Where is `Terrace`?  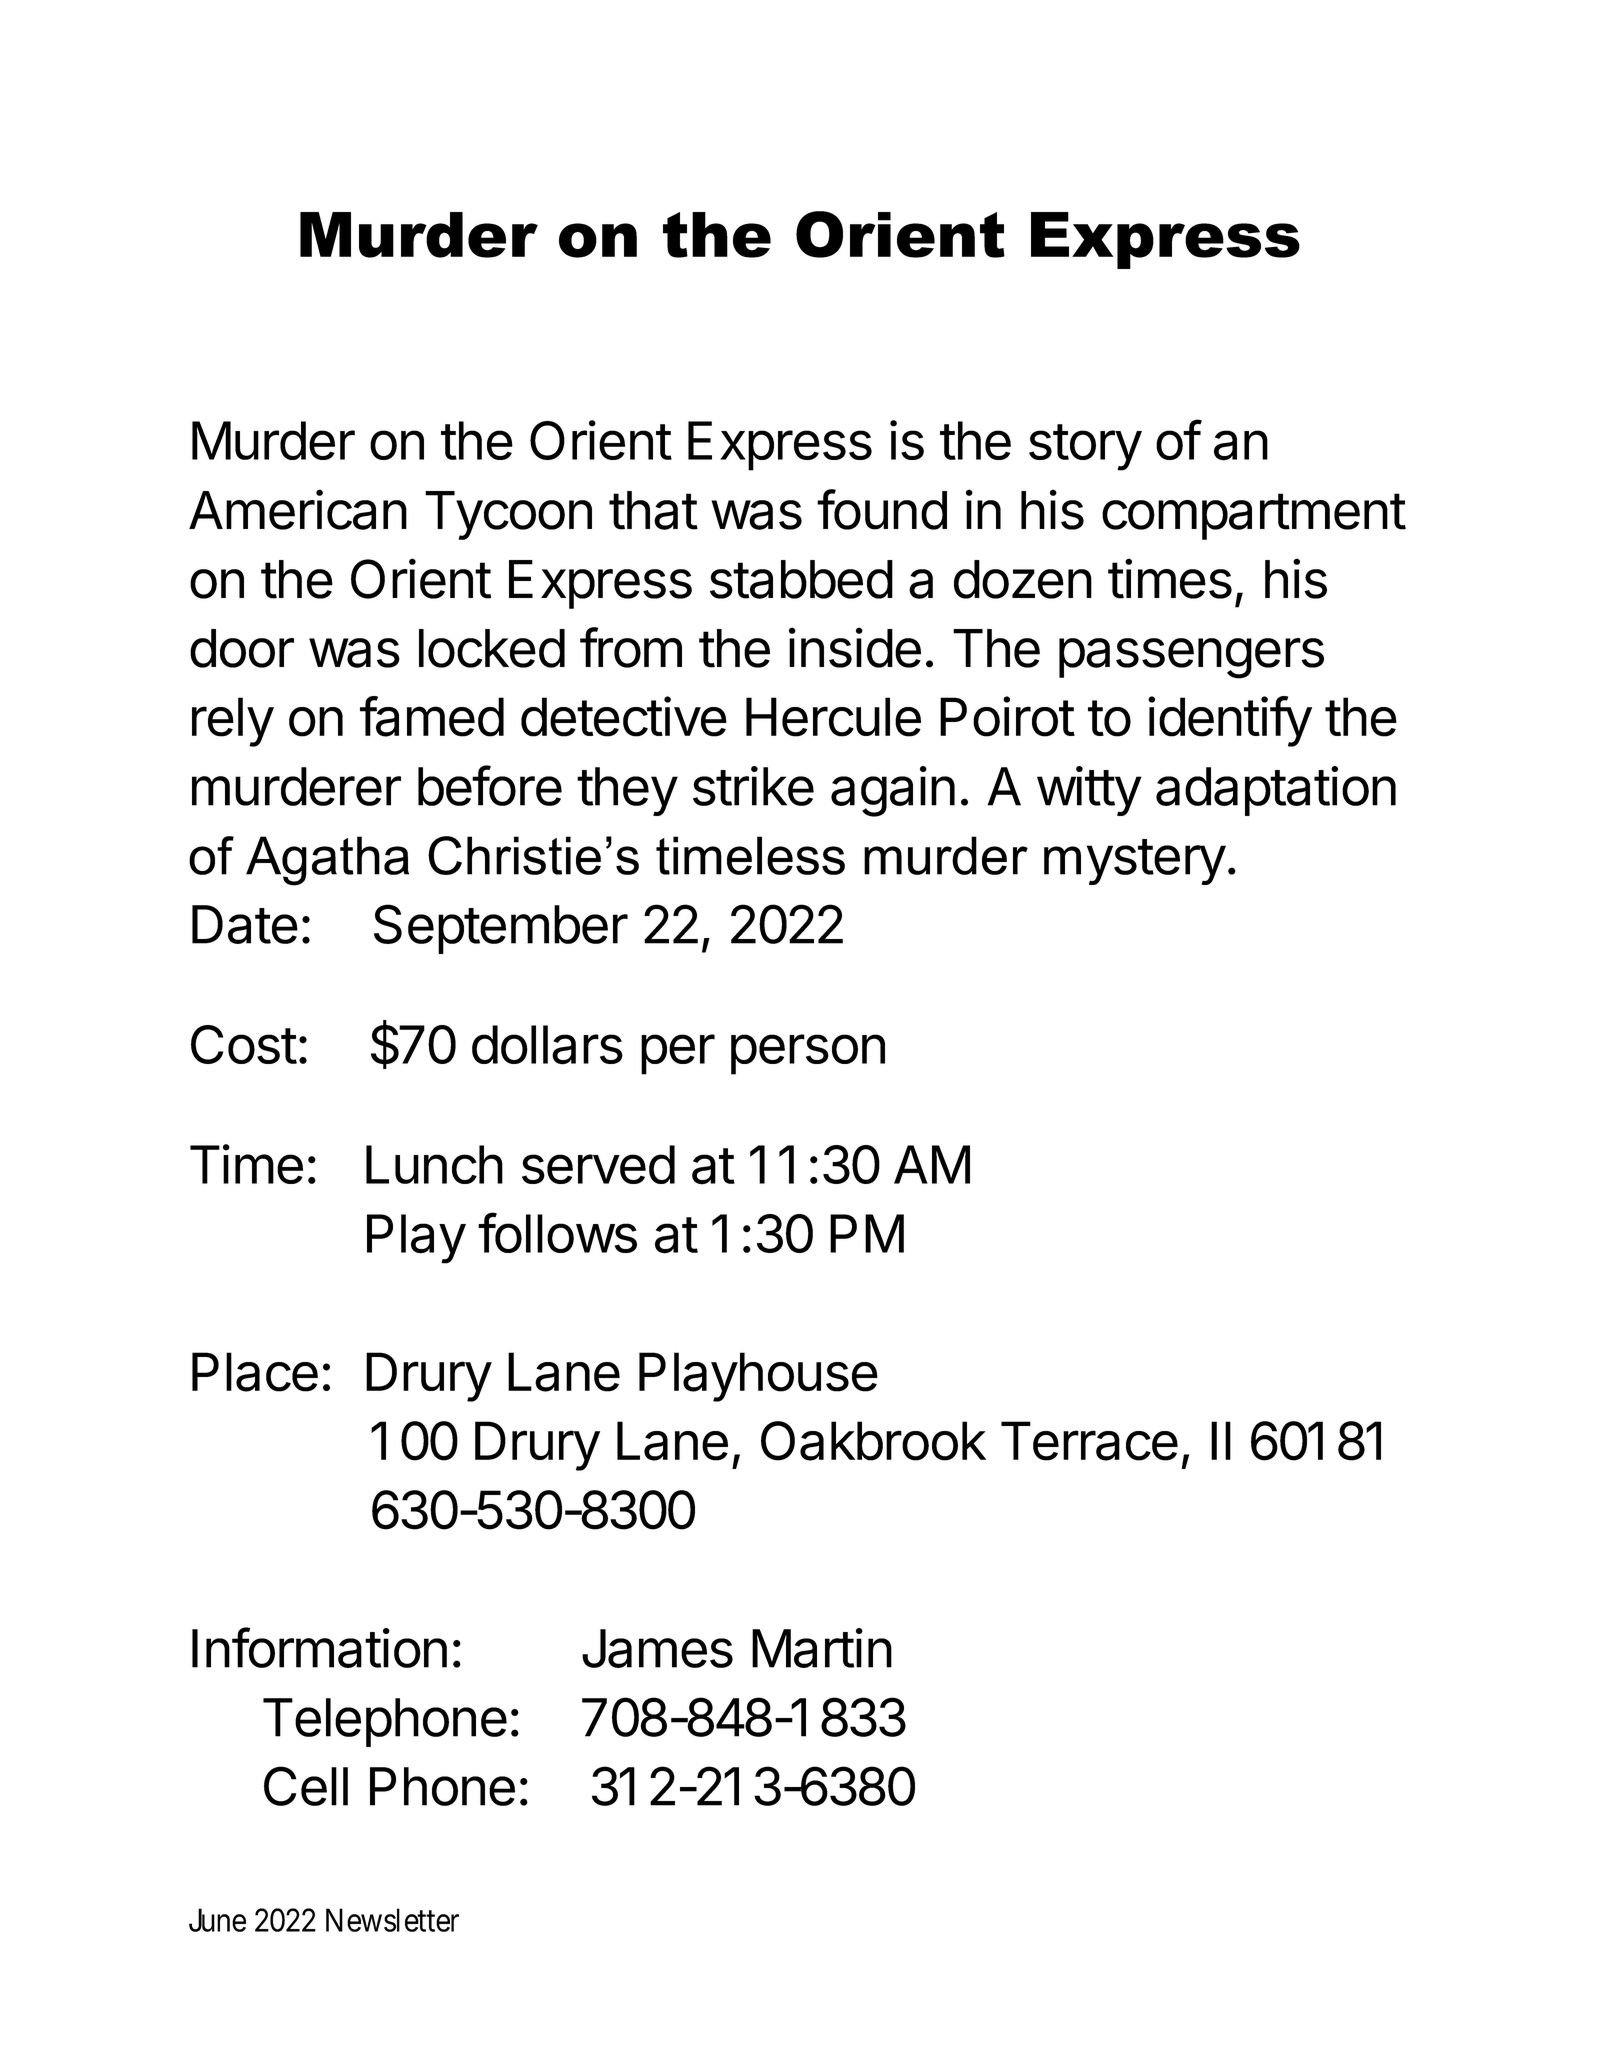 Terrace is located at coordinates (1089, 1441).
